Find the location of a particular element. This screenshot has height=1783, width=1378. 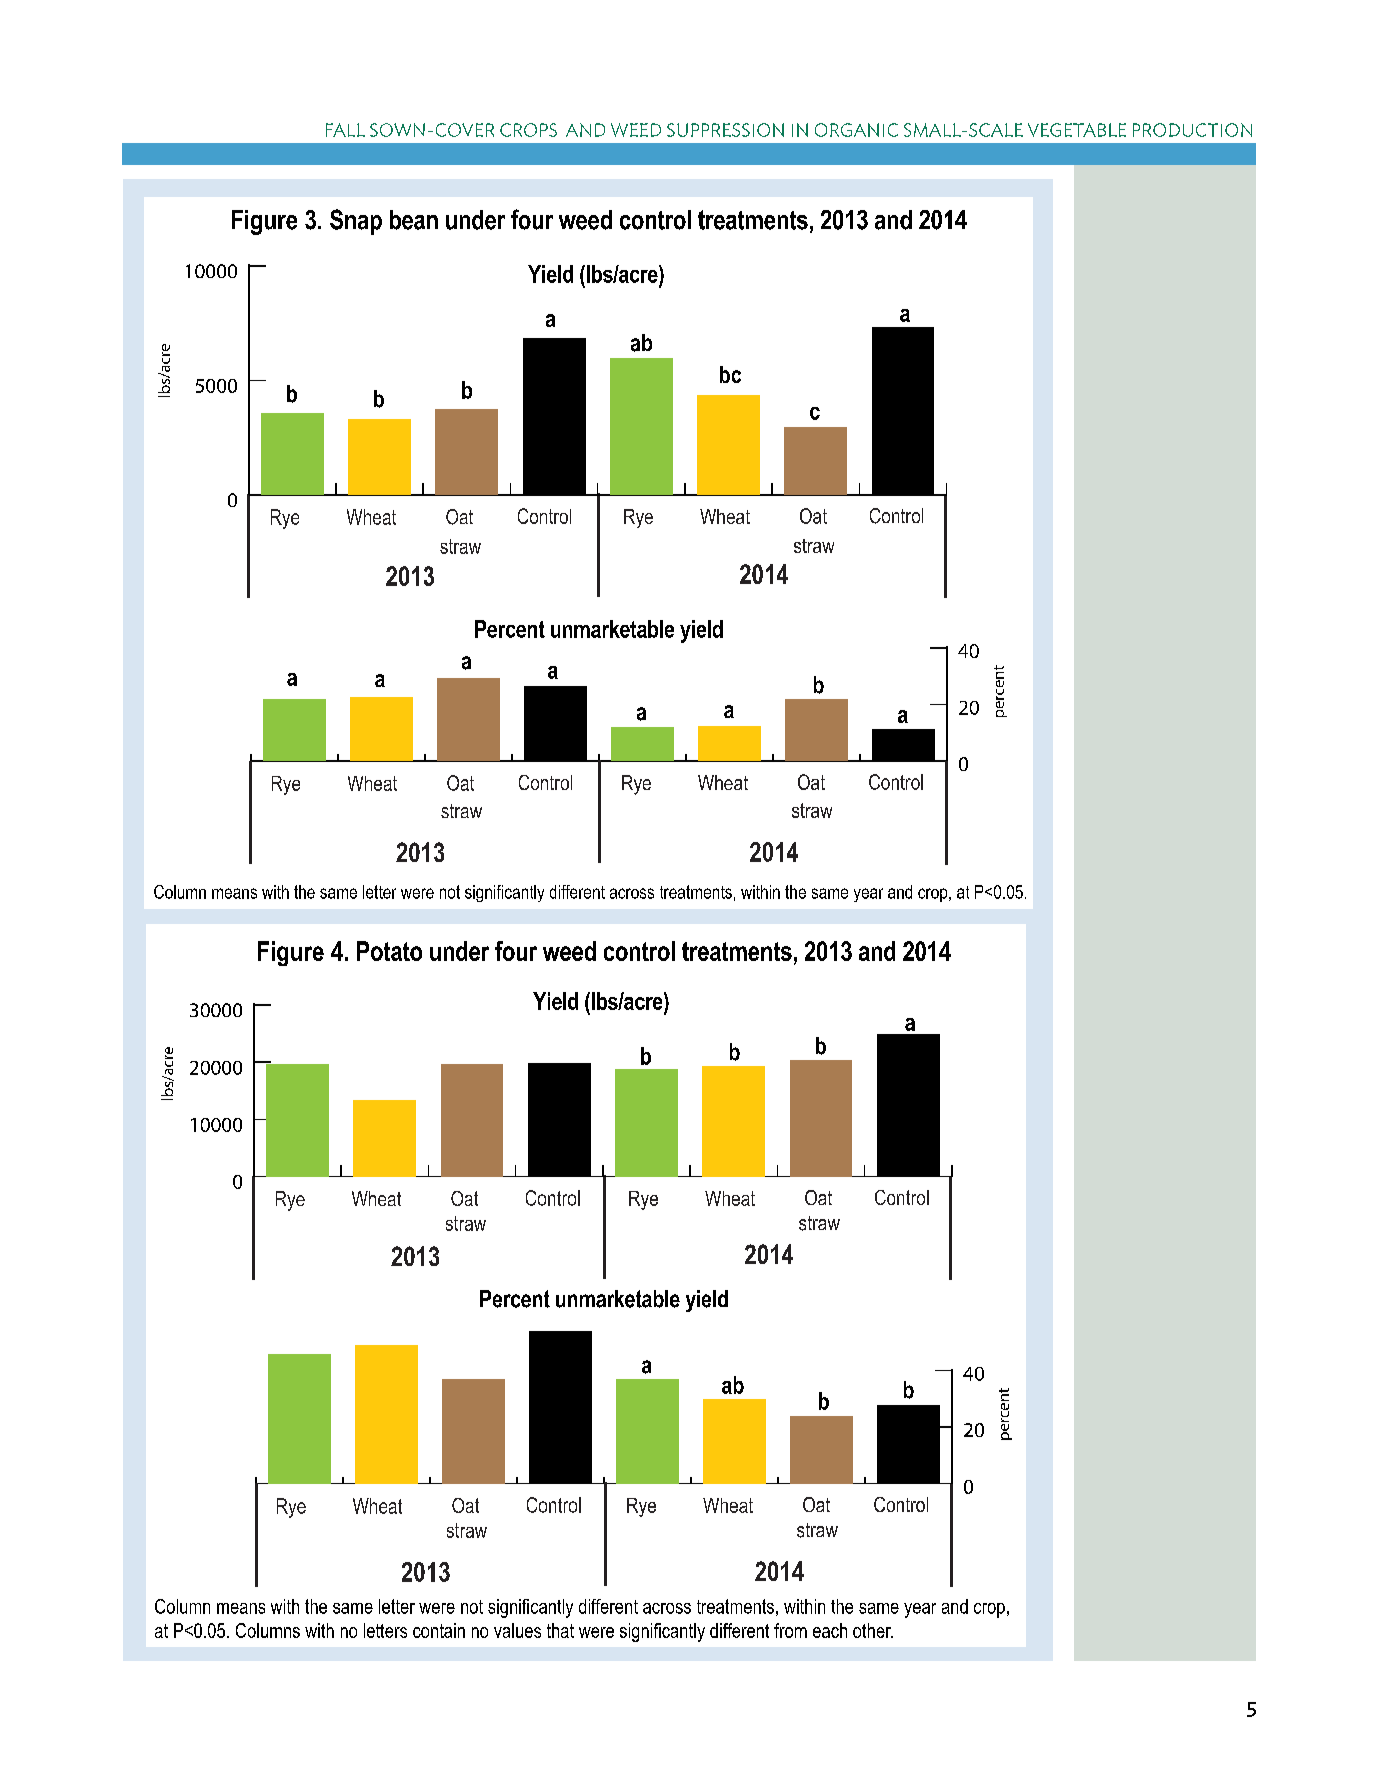

bean is located at coordinates (414, 220).
